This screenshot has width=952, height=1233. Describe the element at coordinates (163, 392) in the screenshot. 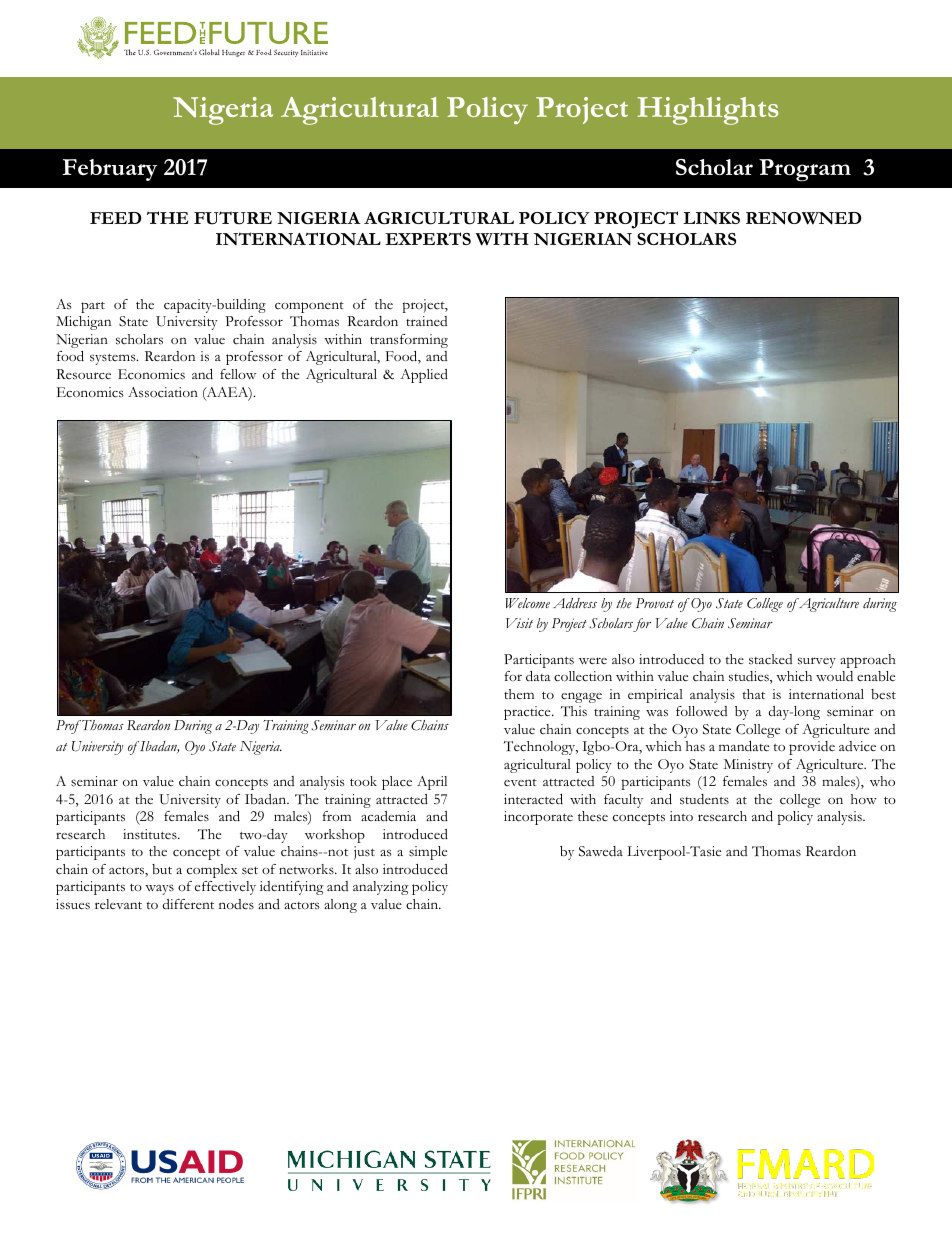

I see `Association` at that location.
